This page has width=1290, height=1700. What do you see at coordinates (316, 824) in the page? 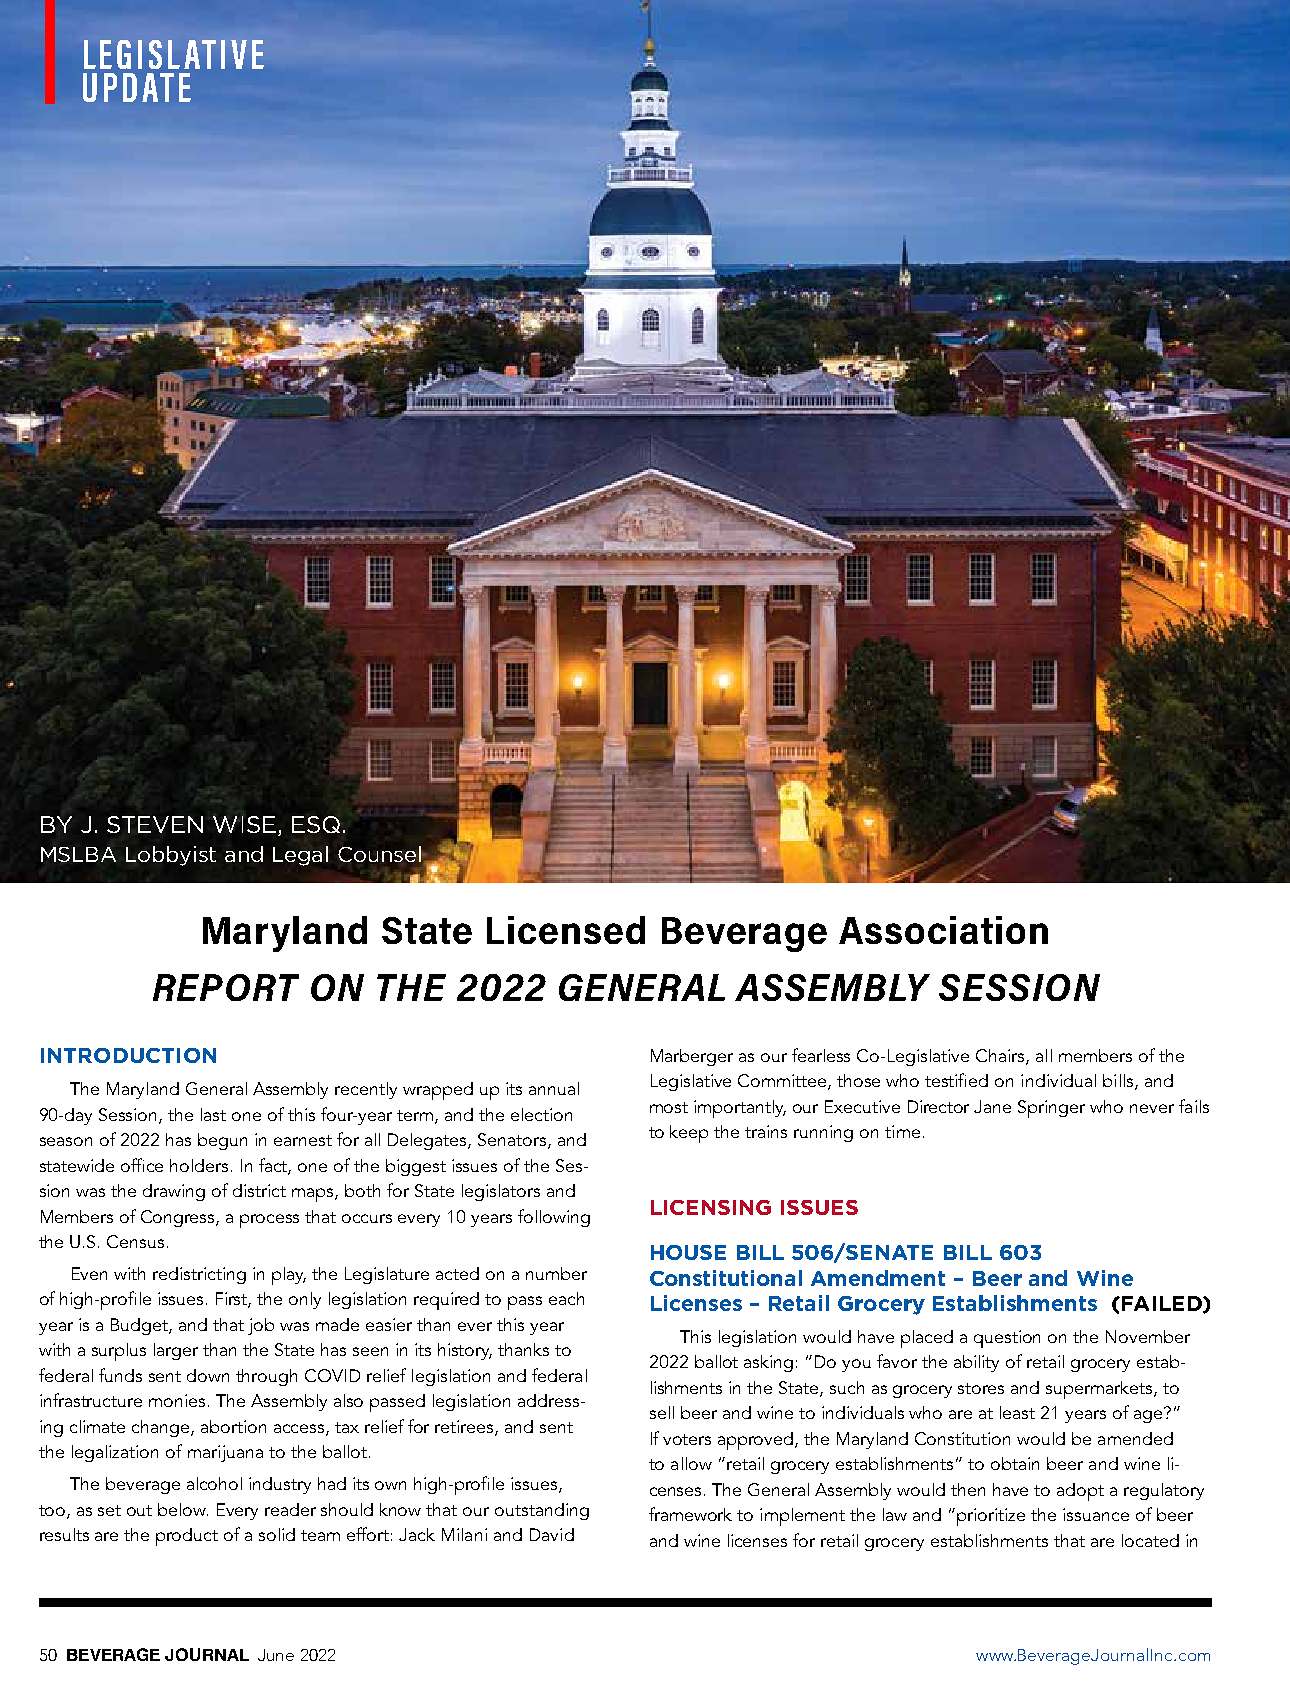
I see `ESQ` at bounding box center [316, 824].
